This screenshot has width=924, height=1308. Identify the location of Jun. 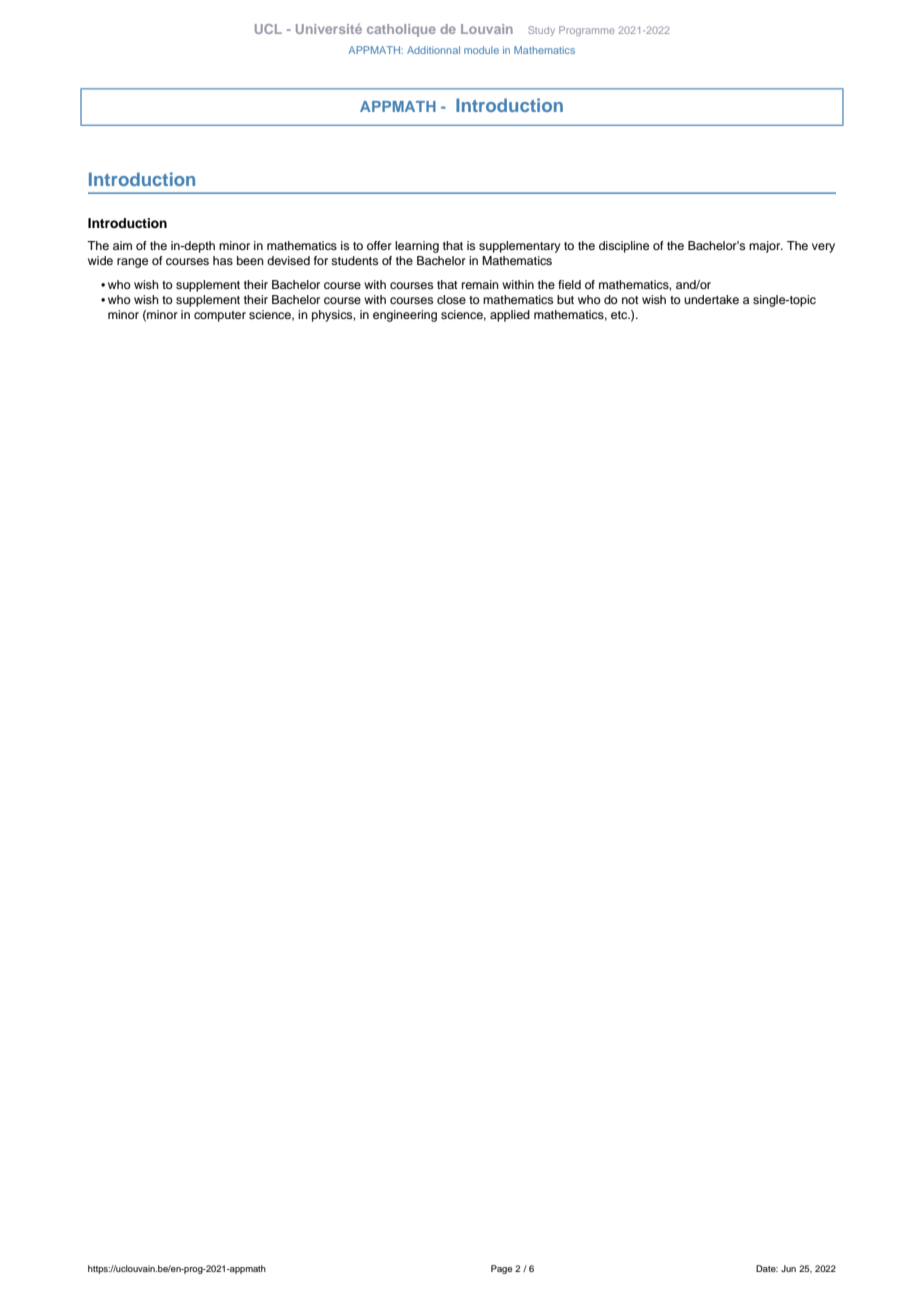
(788, 1268).
